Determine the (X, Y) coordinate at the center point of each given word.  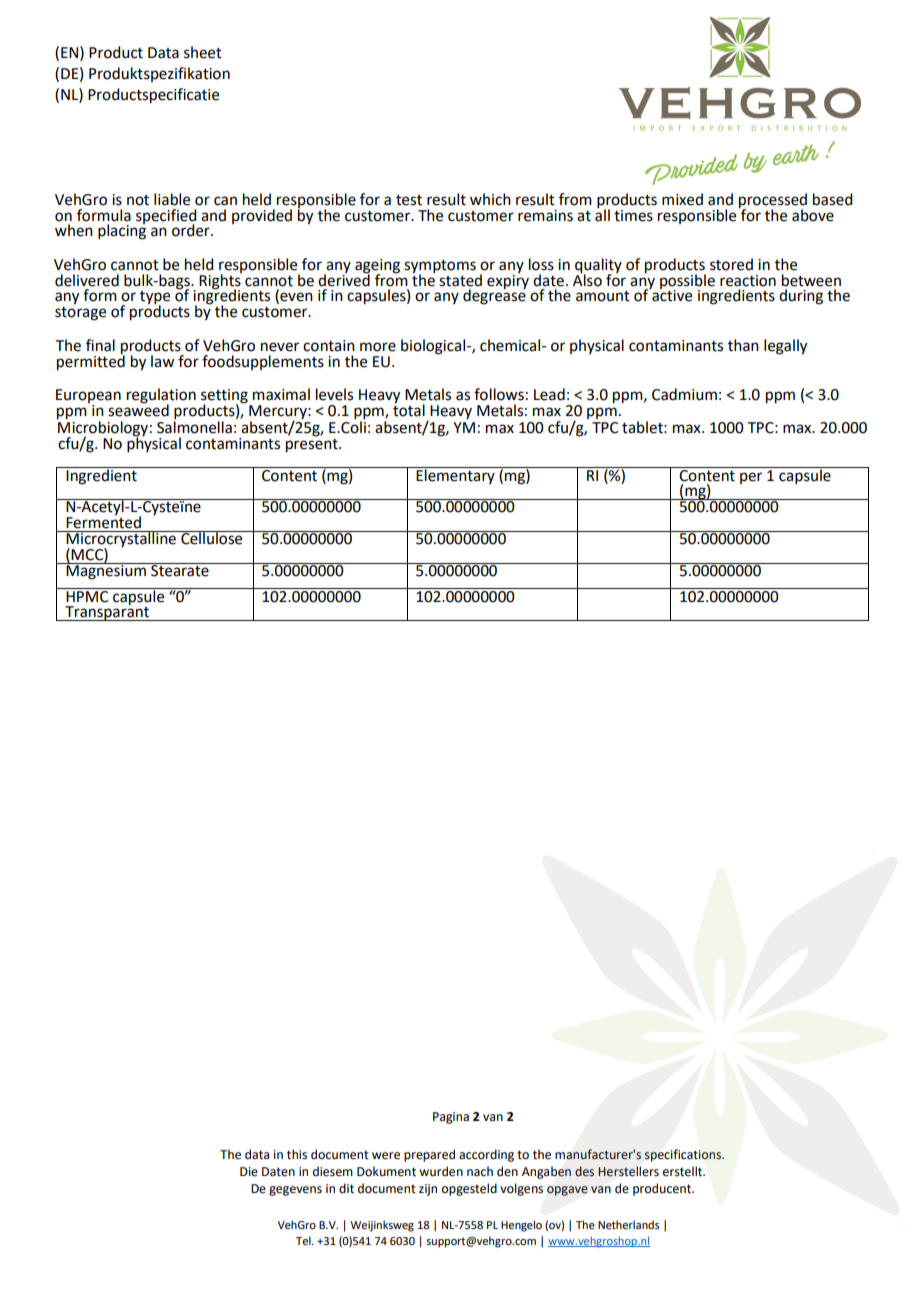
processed (773, 202)
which (490, 199)
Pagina (451, 1118)
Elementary (455, 475)
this (297, 1154)
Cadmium (684, 394)
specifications (683, 1155)
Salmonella (194, 427)
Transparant (107, 612)
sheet (203, 52)
